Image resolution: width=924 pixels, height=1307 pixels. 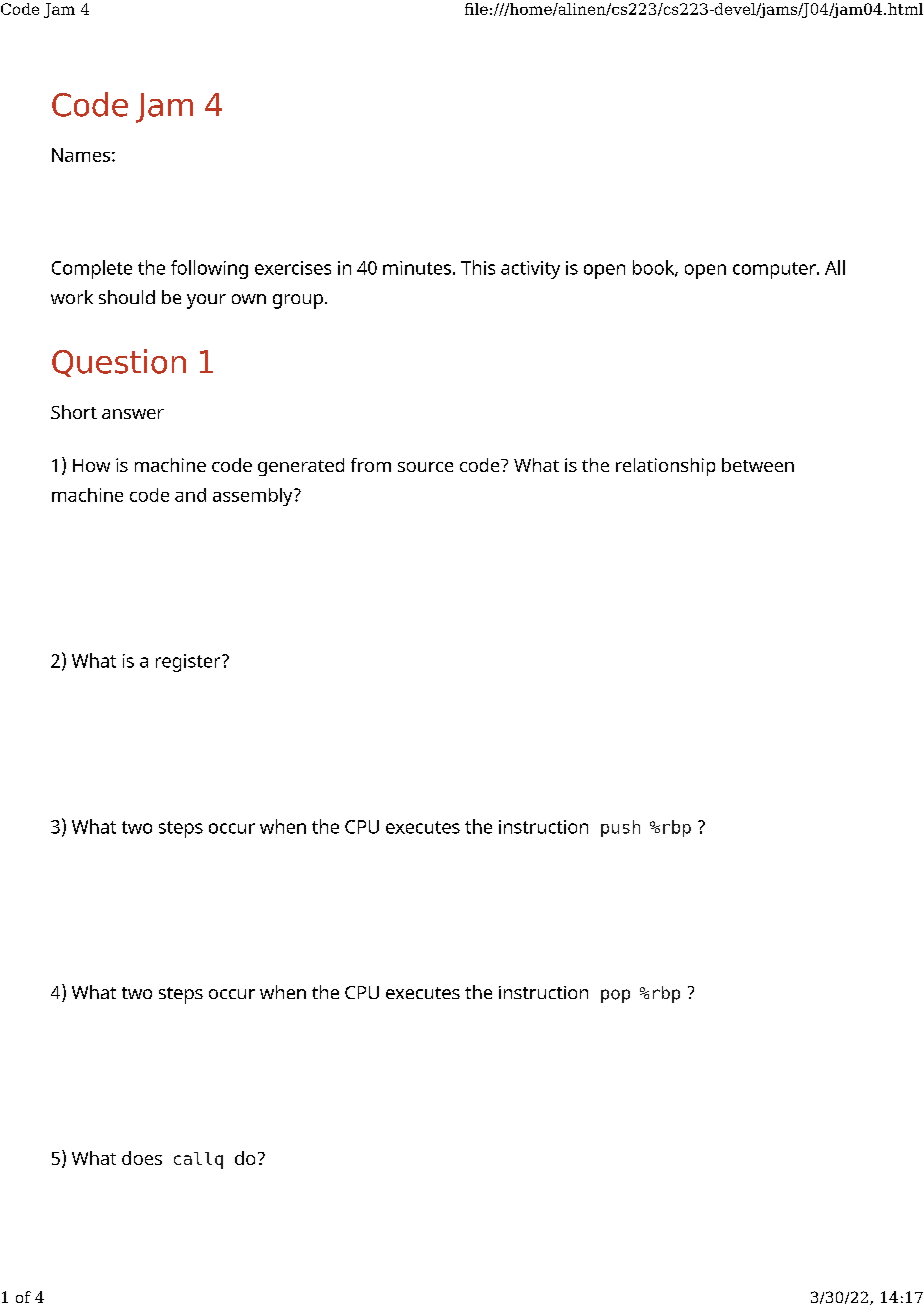 I want to click on relationship, so click(x=665, y=467).
